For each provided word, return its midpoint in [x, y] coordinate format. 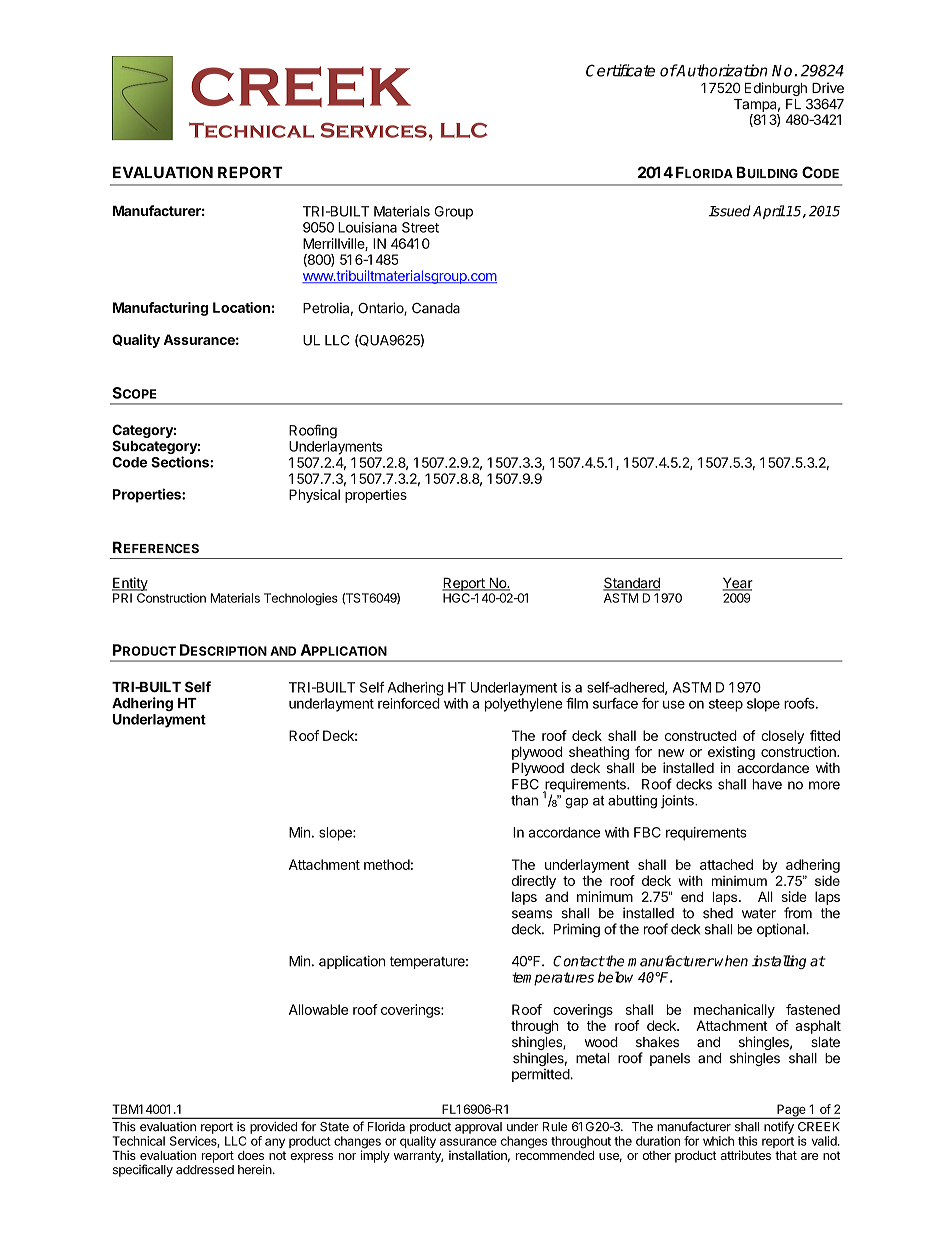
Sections [181, 462]
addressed [205, 1170]
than [524, 800]
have [767, 784]
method [387, 864]
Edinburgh [776, 89]
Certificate [620, 70]
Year [737, 584]
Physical [314, 496]
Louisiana [367, 227]
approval [478, 1128]
